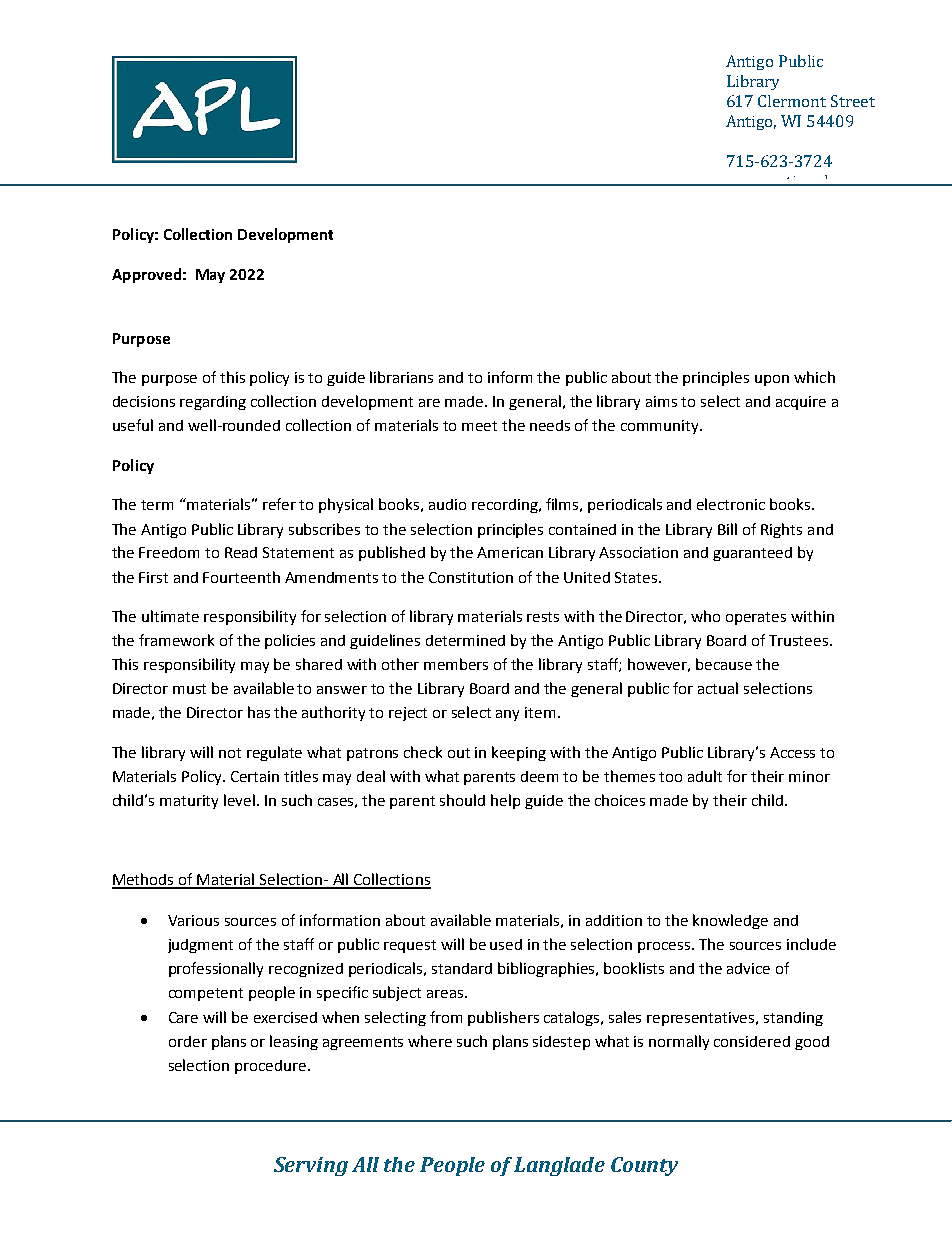 The width and height of the page is (952, 1233). I want to click on rests, so click(543, 617).
